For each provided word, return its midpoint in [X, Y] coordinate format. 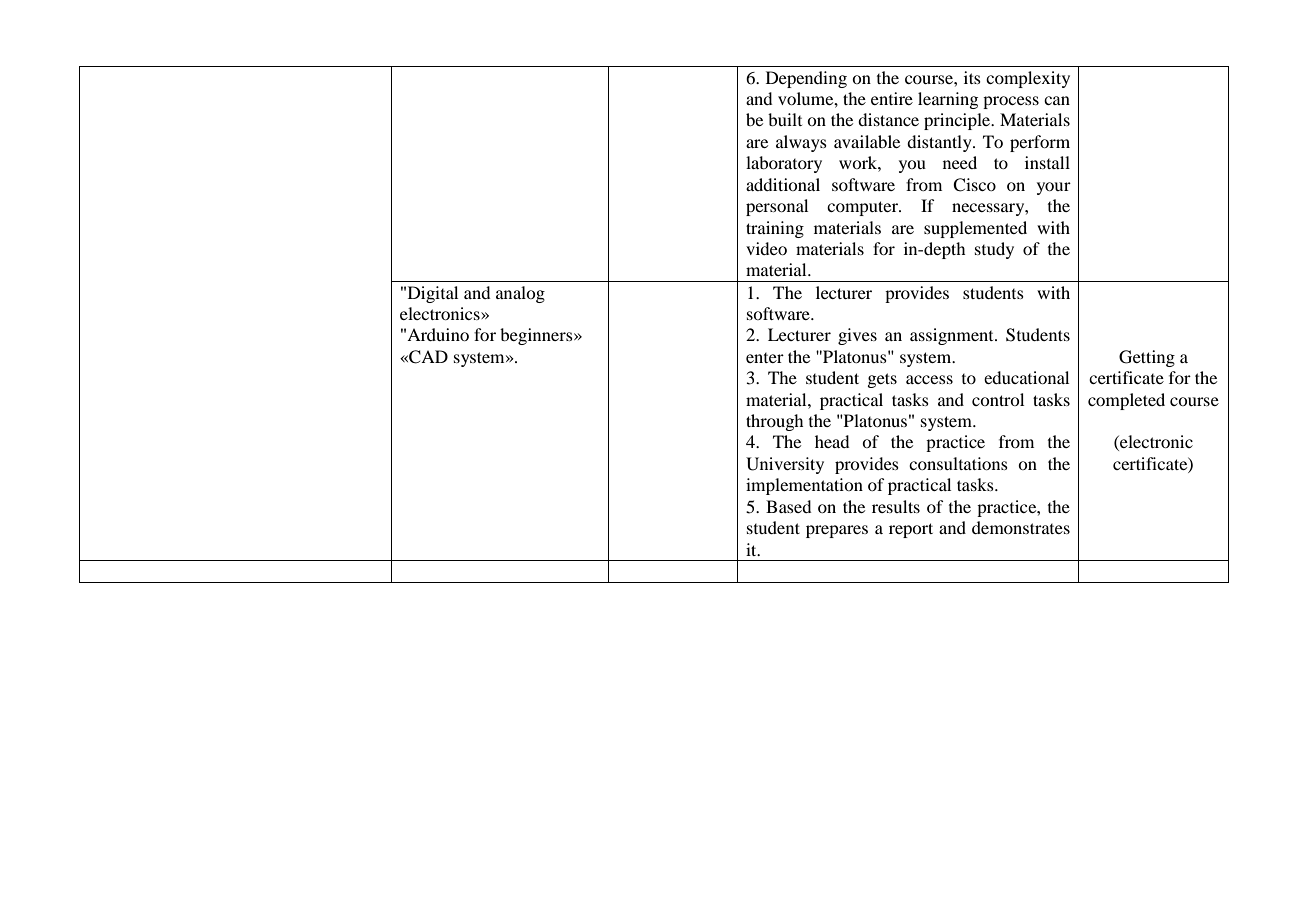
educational [1026, 377]
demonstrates [1021, 527]
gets [882, 380]
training [775, 229]
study [994, 250]
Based [788, 506]
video [766, 248]
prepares [837, 531]
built [785, 119]
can [1057, 100]
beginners [537, 336]
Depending [806, 79]
